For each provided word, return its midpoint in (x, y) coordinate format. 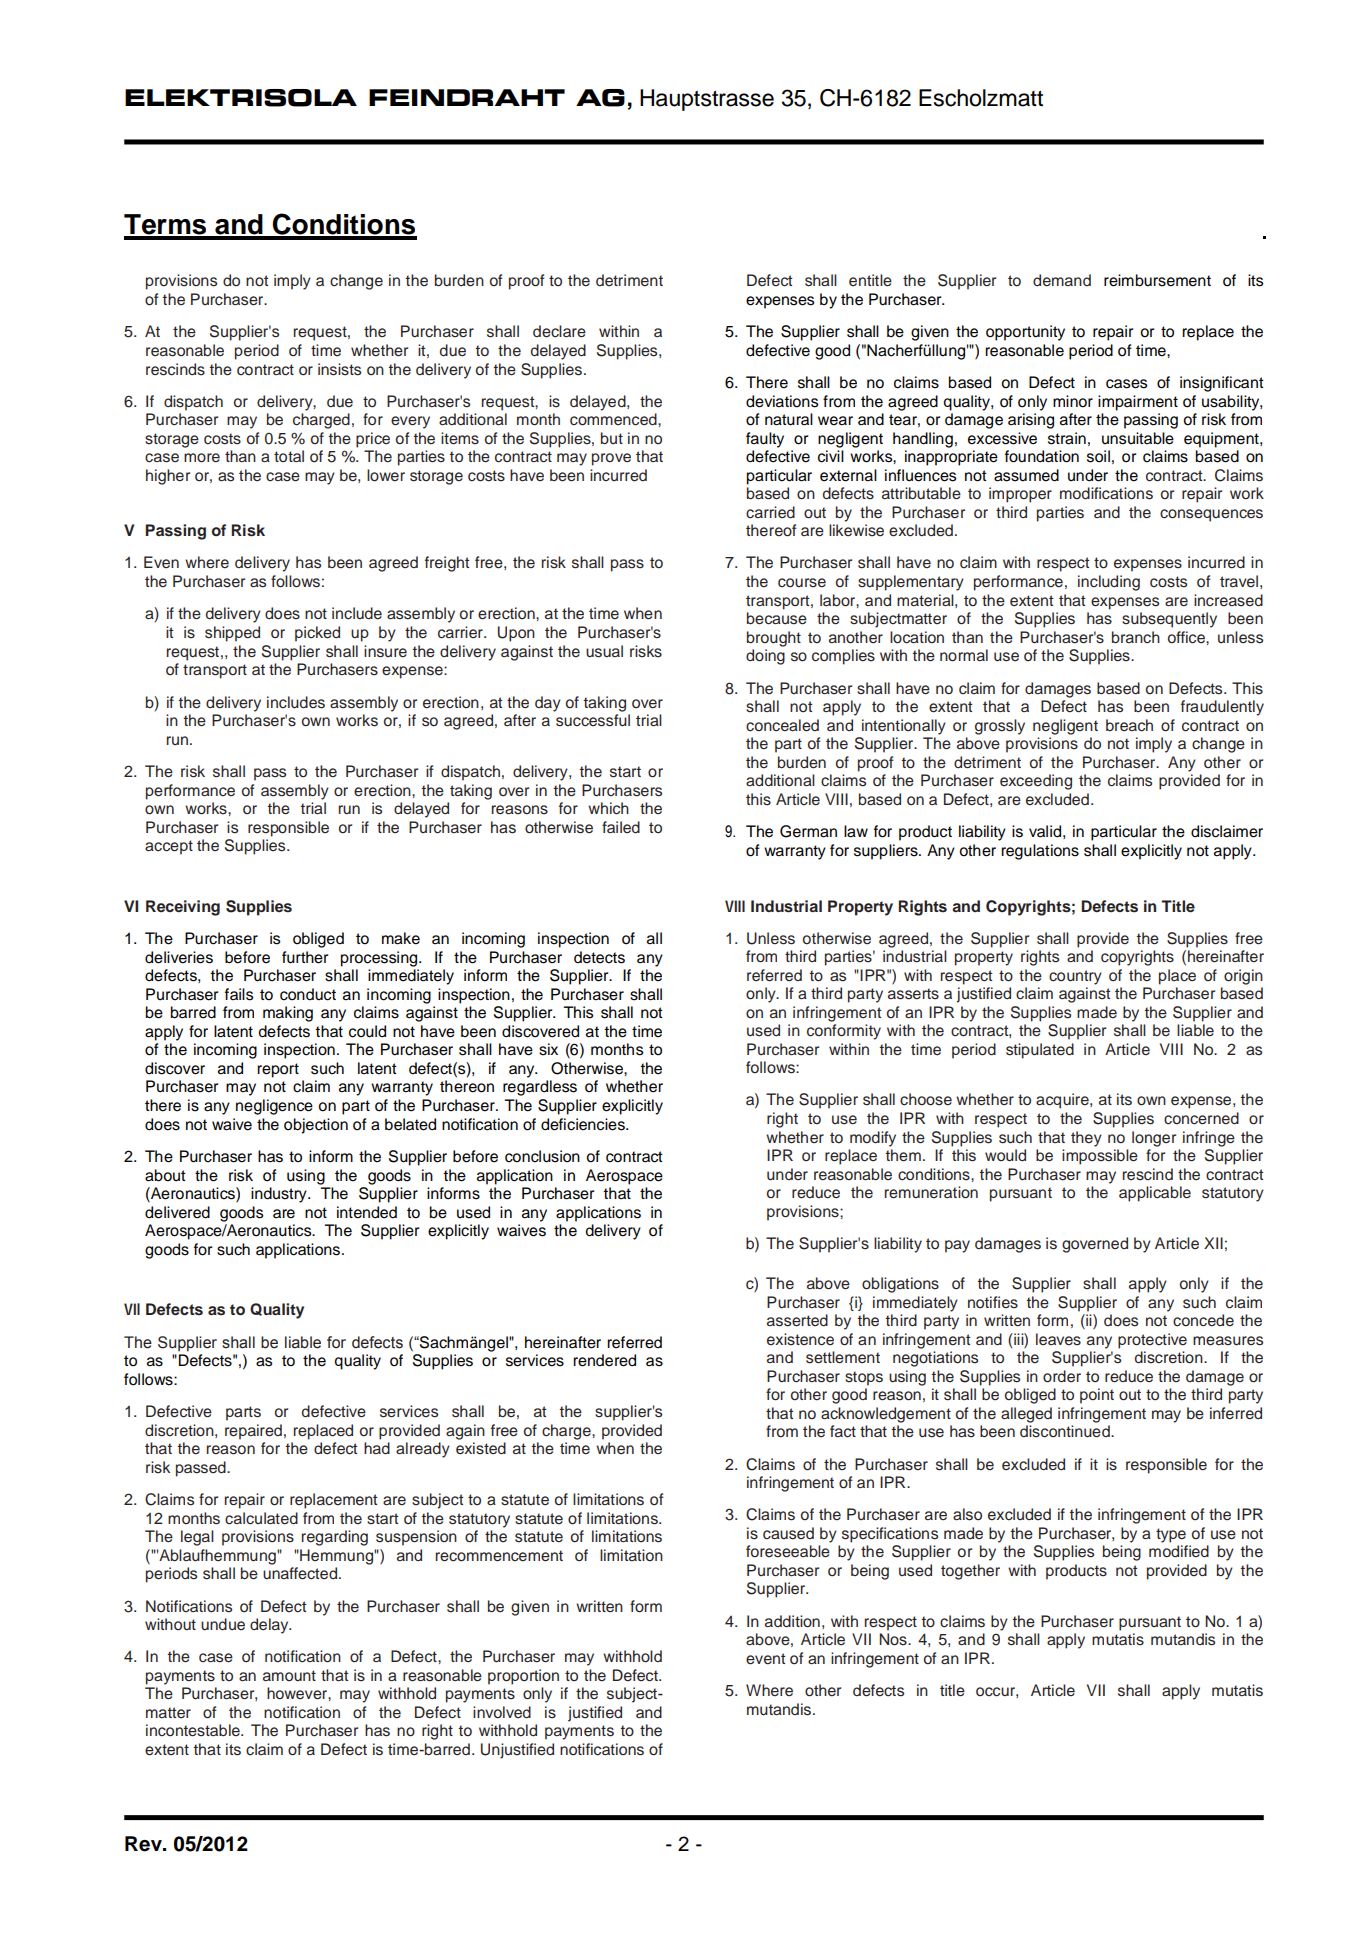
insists (339, 369)
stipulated (1040, 1051)
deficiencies (584, 1124)
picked (317, 634)
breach (1129, 725)
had (377, 1448)
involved (502, 1712)
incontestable (194, 1730)
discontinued (1066, 1431)
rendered (604, 1360)
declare (559, 331)
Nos (894, 1639)
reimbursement (1157, 280)
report (278, 1070)
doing (765, 657)
